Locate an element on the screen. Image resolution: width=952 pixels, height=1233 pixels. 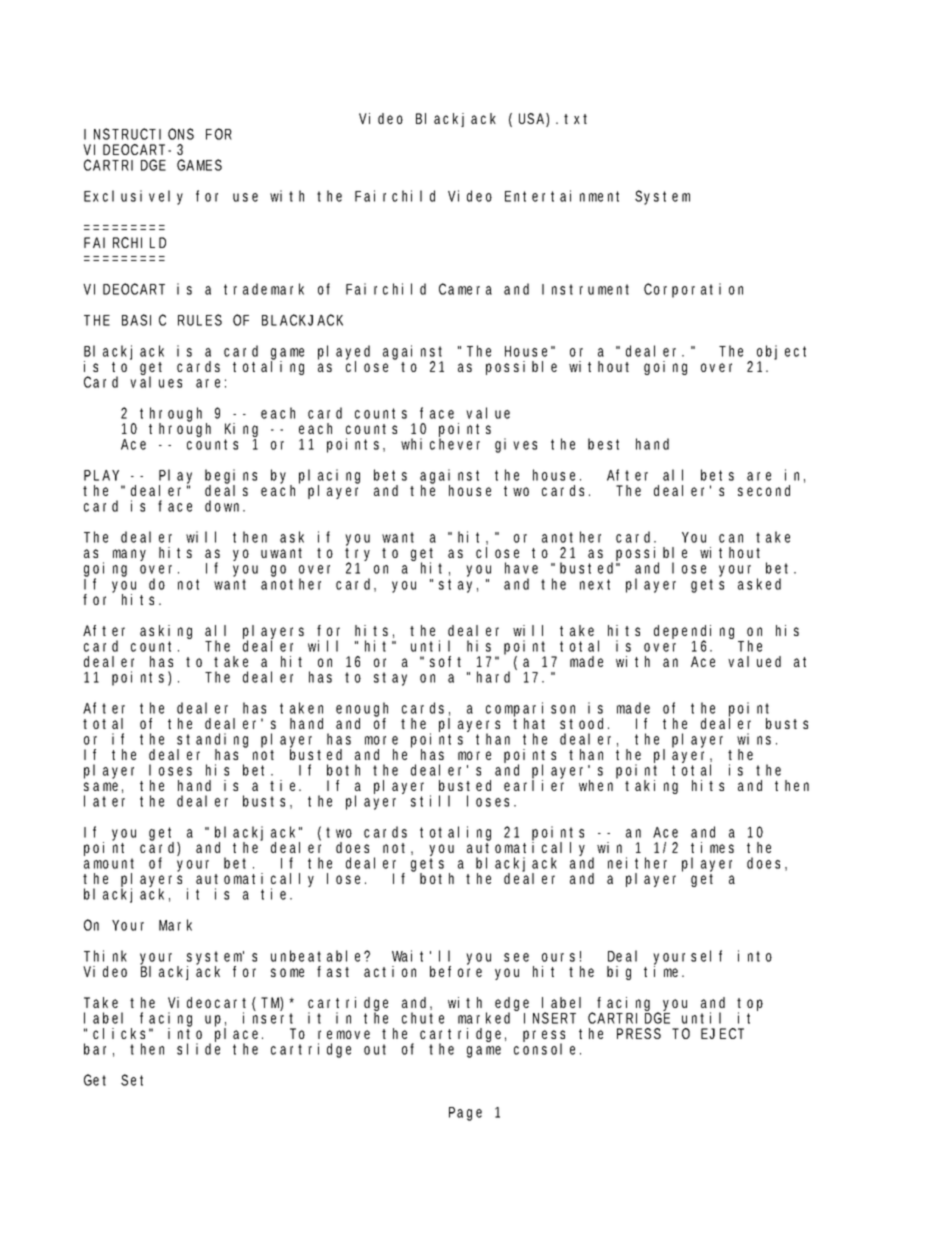
neither is located at coordinates (637, 863).
